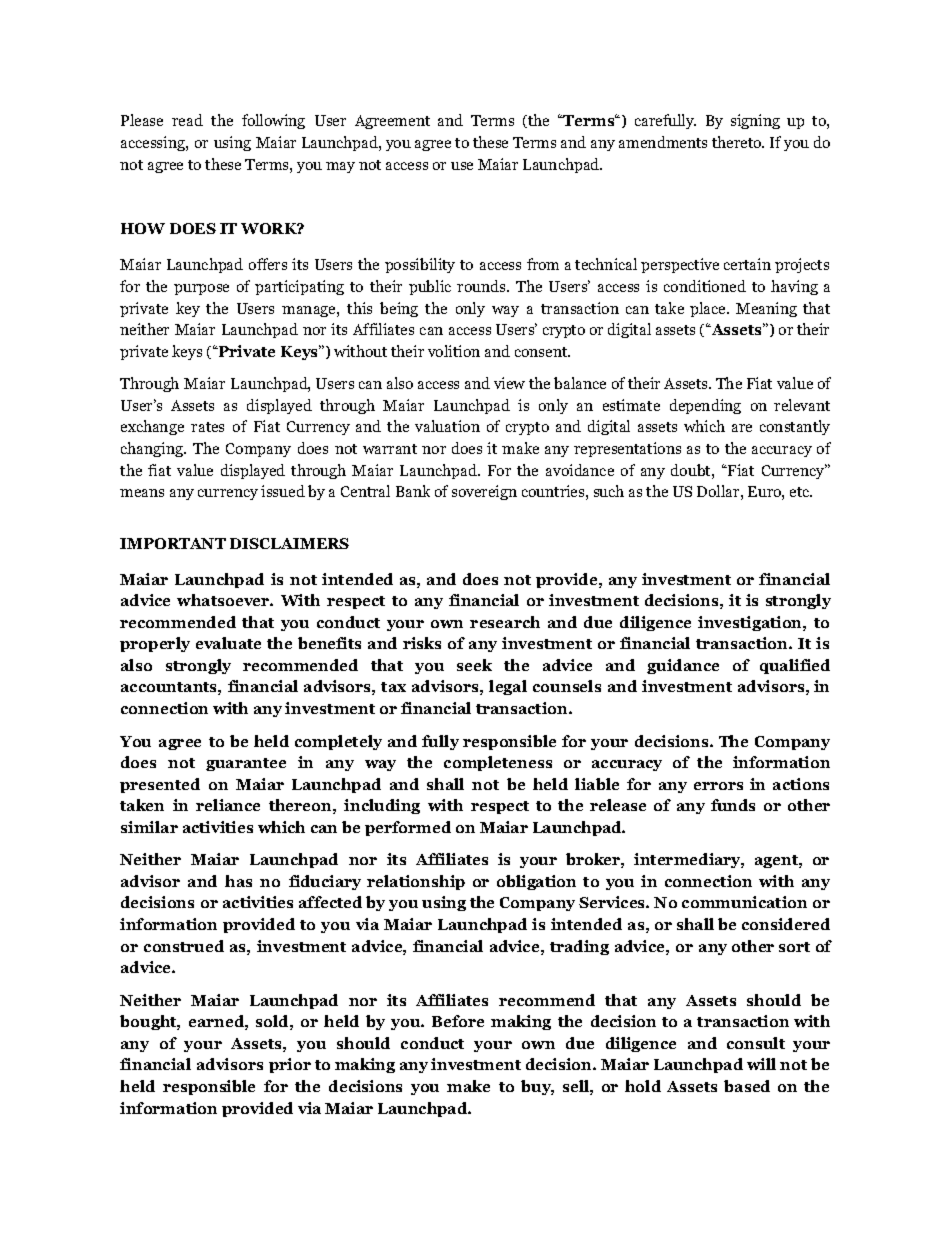 Image resolution: width=952 pixels, height=1233 pixels. What do you see at coordinates (737, 142) in the page?
I see `thereto` at bounding box center [737, 142].
